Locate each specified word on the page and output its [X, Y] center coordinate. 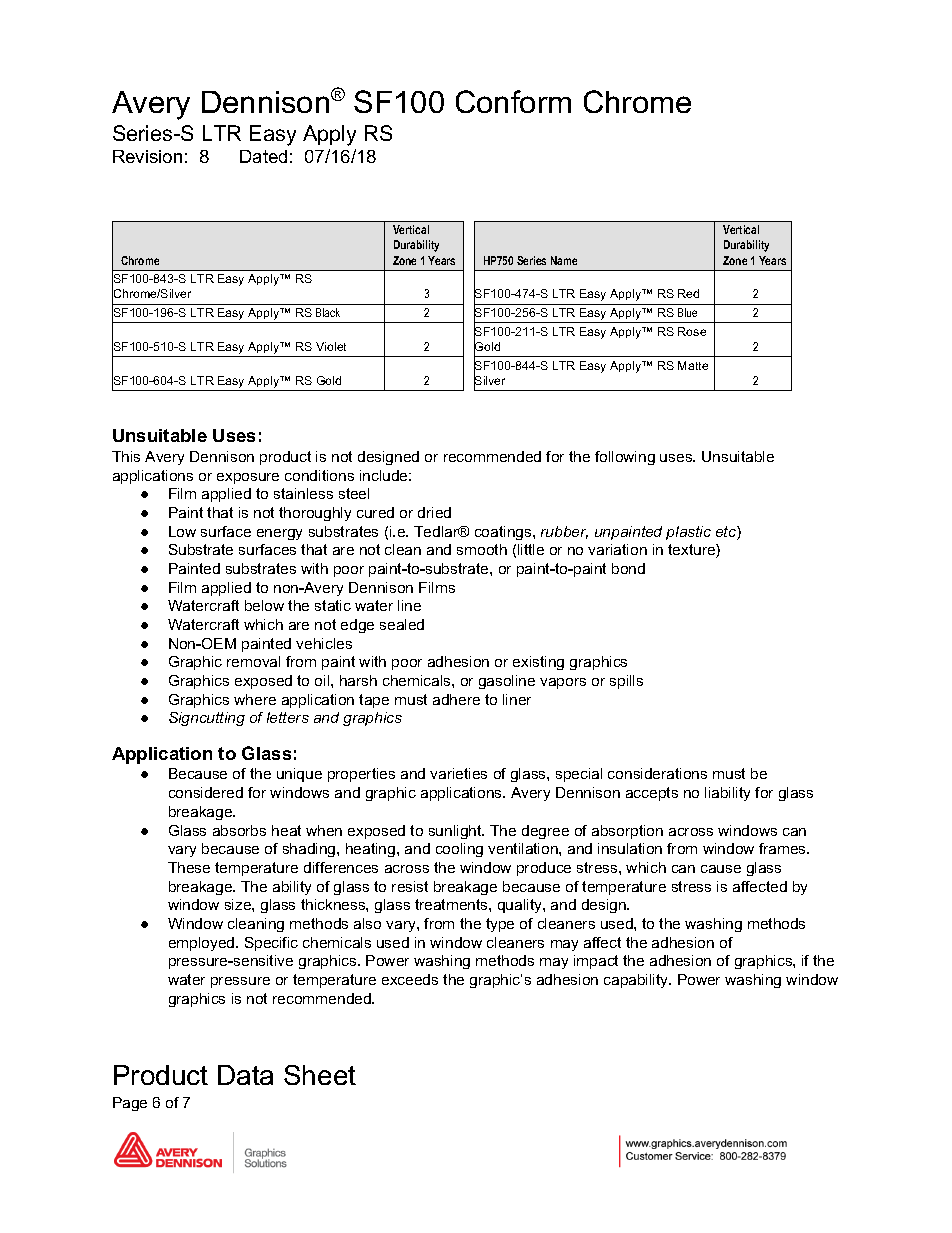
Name [564, 260]
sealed [402, 624]
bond [628, 568]
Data [245, 1075]
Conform [513, 101]
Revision [147, 156]
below [264, 605]
